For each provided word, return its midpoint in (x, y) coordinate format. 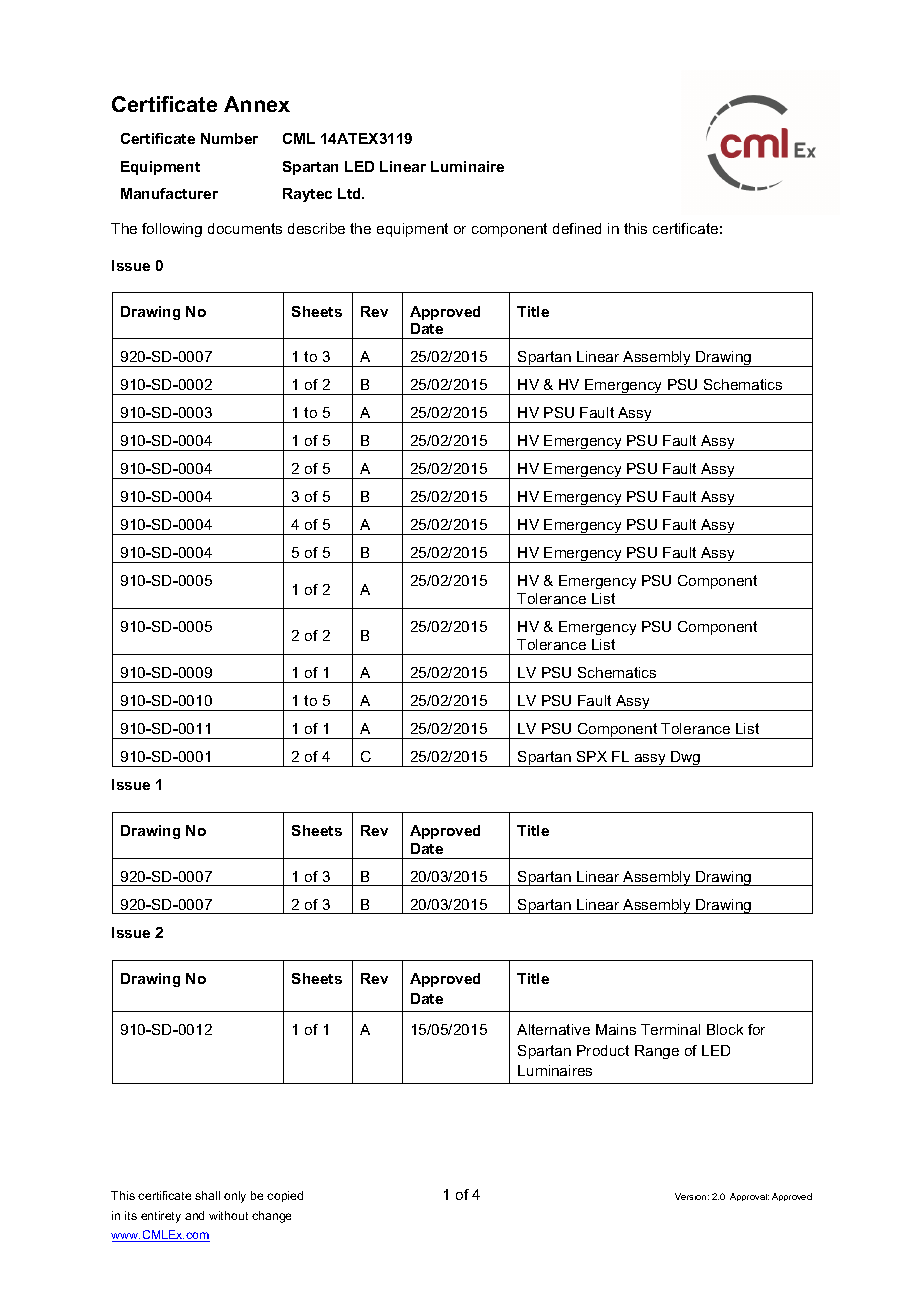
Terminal (670, 1029)
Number (229, 138)
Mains (616, 1029)
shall (207, 1195)
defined (577, 228)
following (172, 230)
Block (725, 1029)
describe (316, 228)
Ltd (350, 193)
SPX (592, 756)
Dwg (686, 759)
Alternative (553, 1029)
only (235, 1197)
